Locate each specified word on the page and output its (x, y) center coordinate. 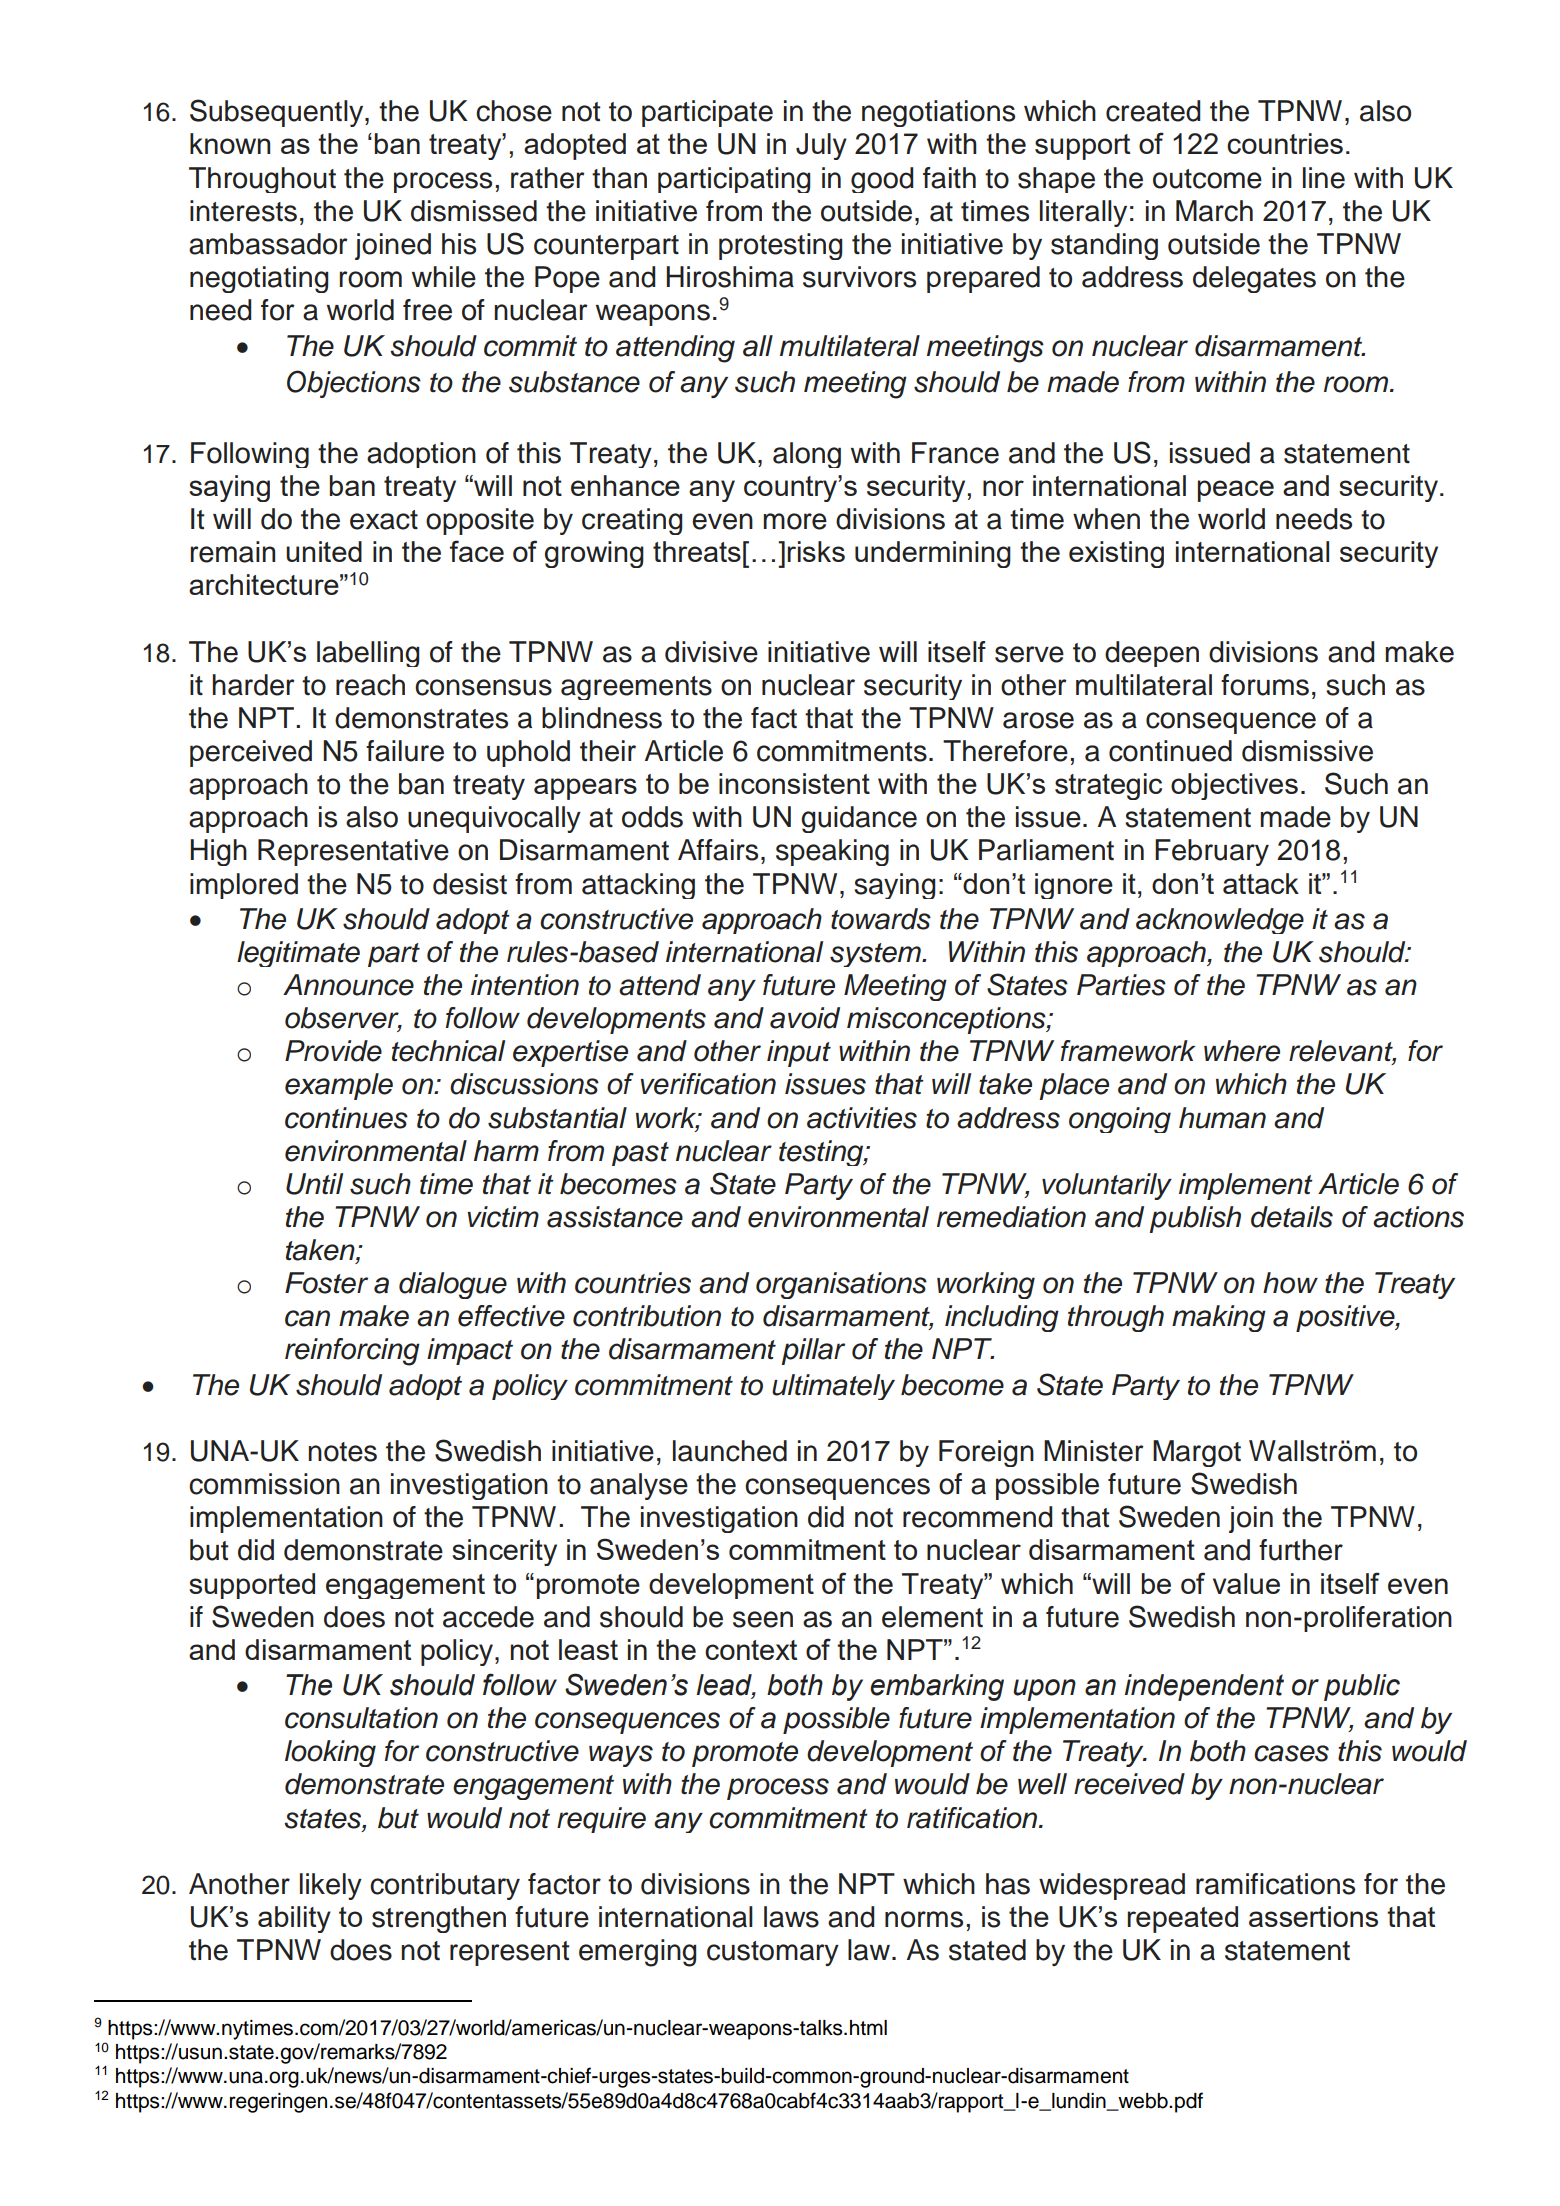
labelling (368, 654)
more (795, 521)
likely (331, 1886)
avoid (805, 1018)
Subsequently (278, 113)
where (1242, 1051)
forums (1265, 685)
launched (730, 1451)
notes (342, 1452)
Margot (1197, 1453)
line (1324, 178)
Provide (333, 1051)
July (821, 146)
